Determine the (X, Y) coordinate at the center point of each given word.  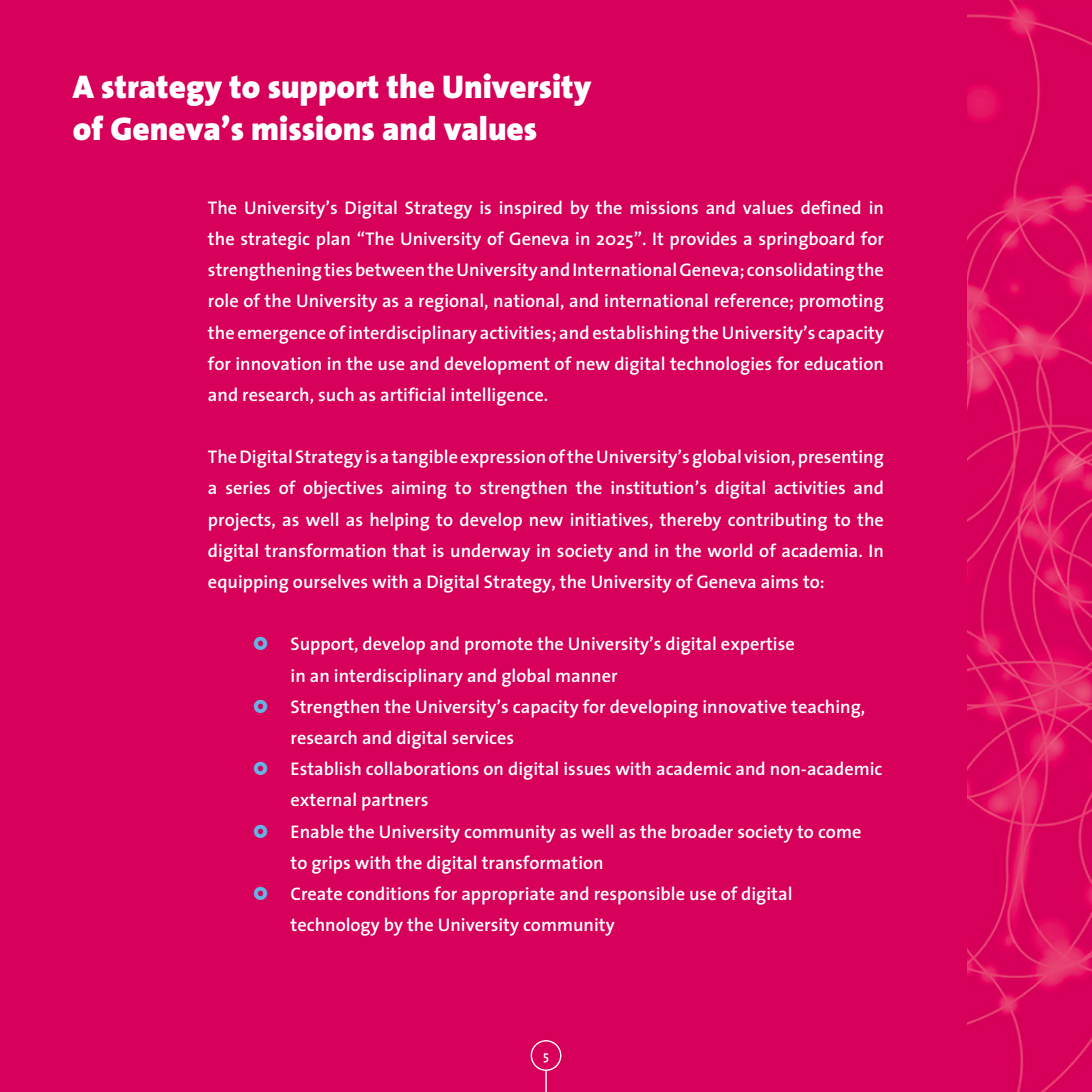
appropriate (508, 896)
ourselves (330, 581)
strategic (275, 241)
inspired (531, 209)
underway (490, 552)
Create (316, 893)
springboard (806, 240)
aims (779, 581)
